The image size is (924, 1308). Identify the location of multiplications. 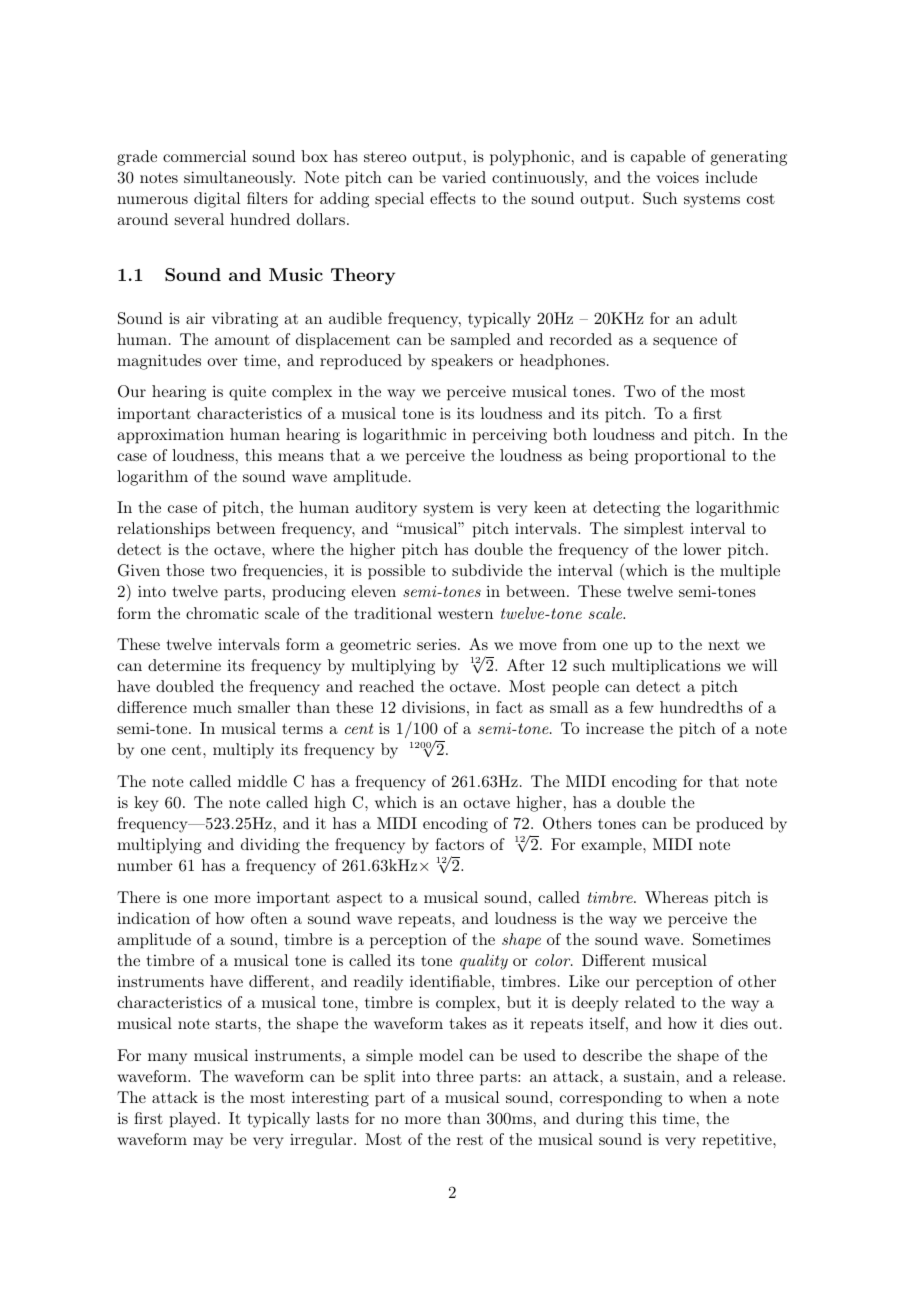
(666, 667).
